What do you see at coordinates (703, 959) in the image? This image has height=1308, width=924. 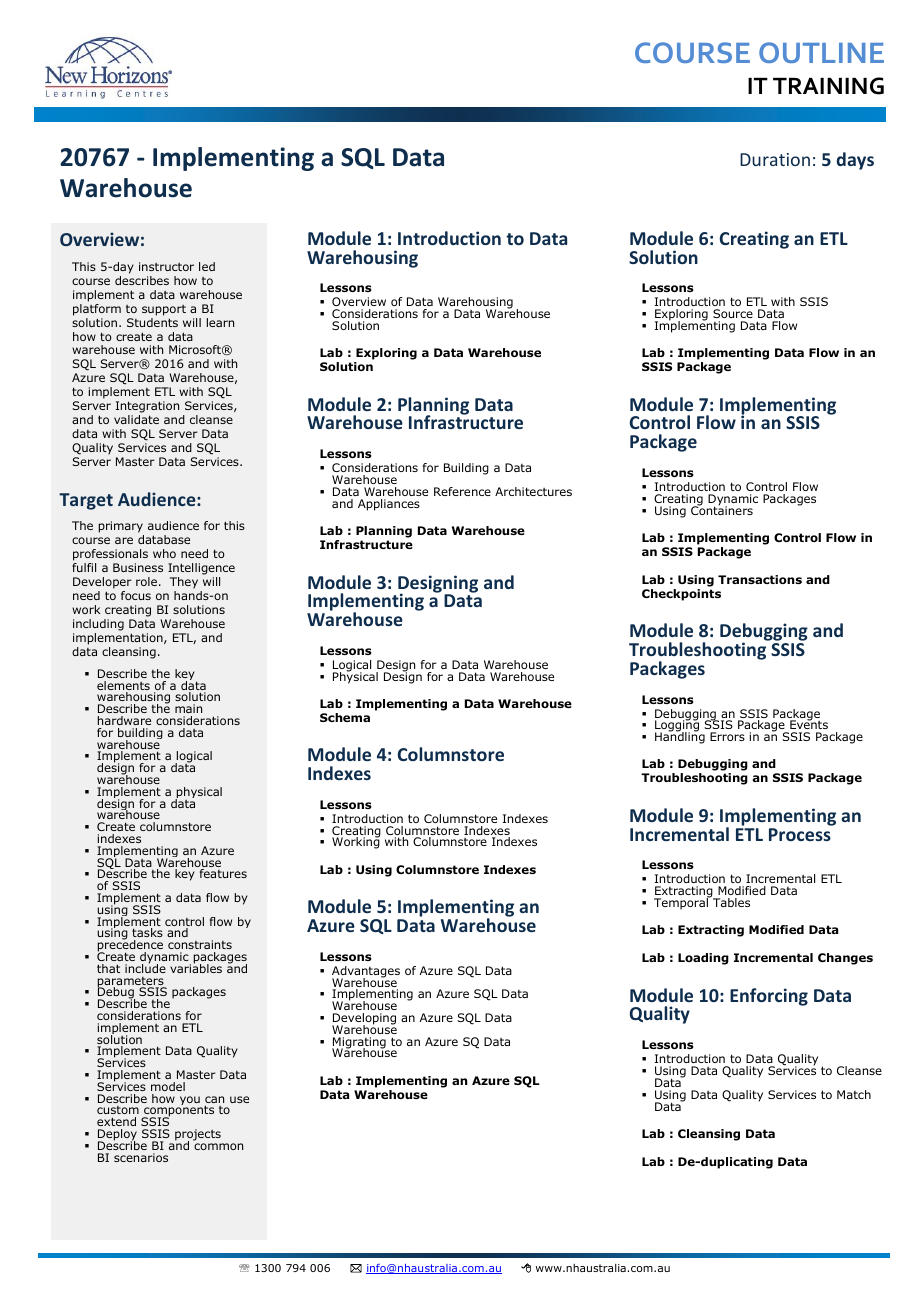 I see `Loading` at bounding box center [703, 959].
